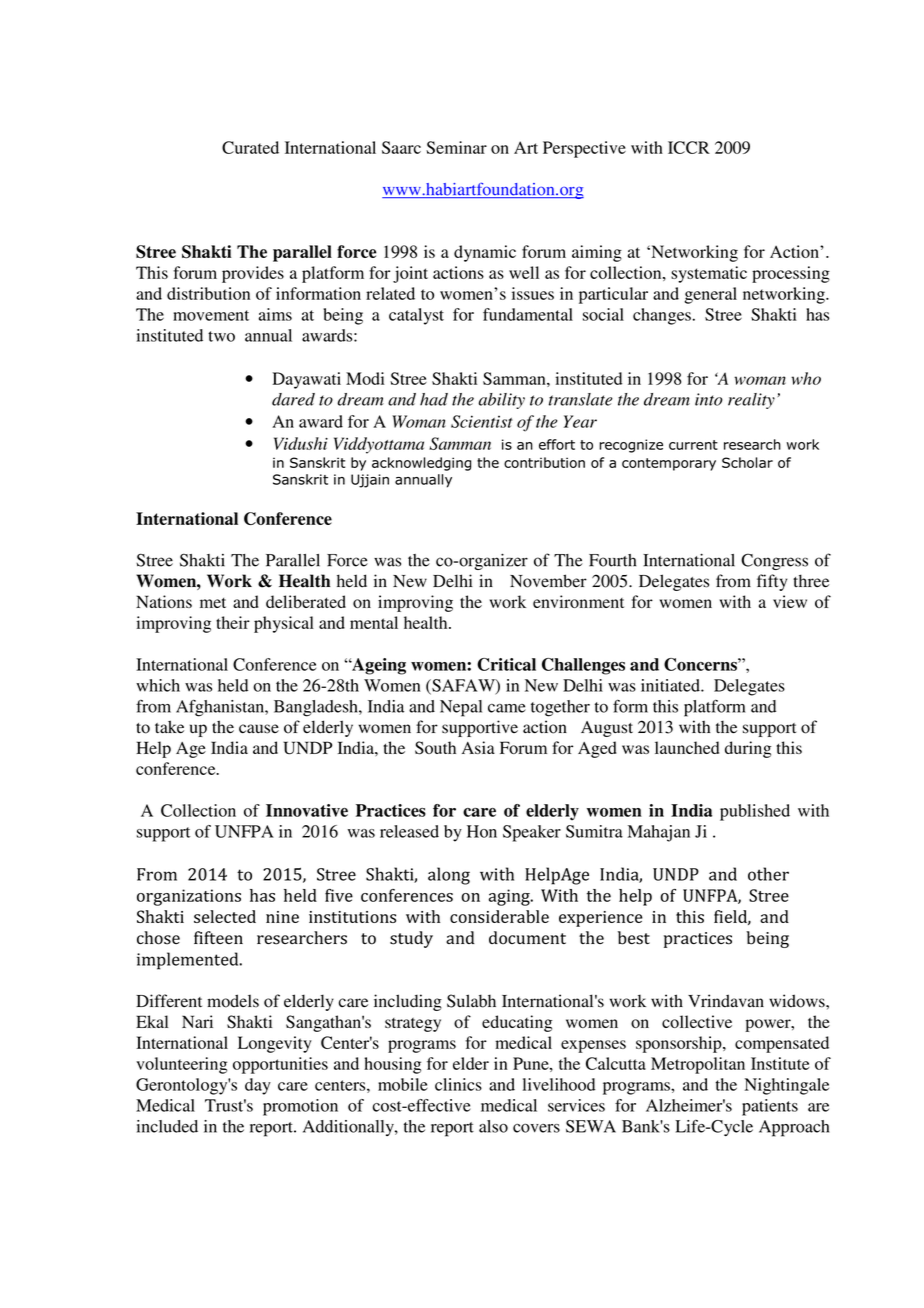  I want to click on systematic, so click(709, 274).
